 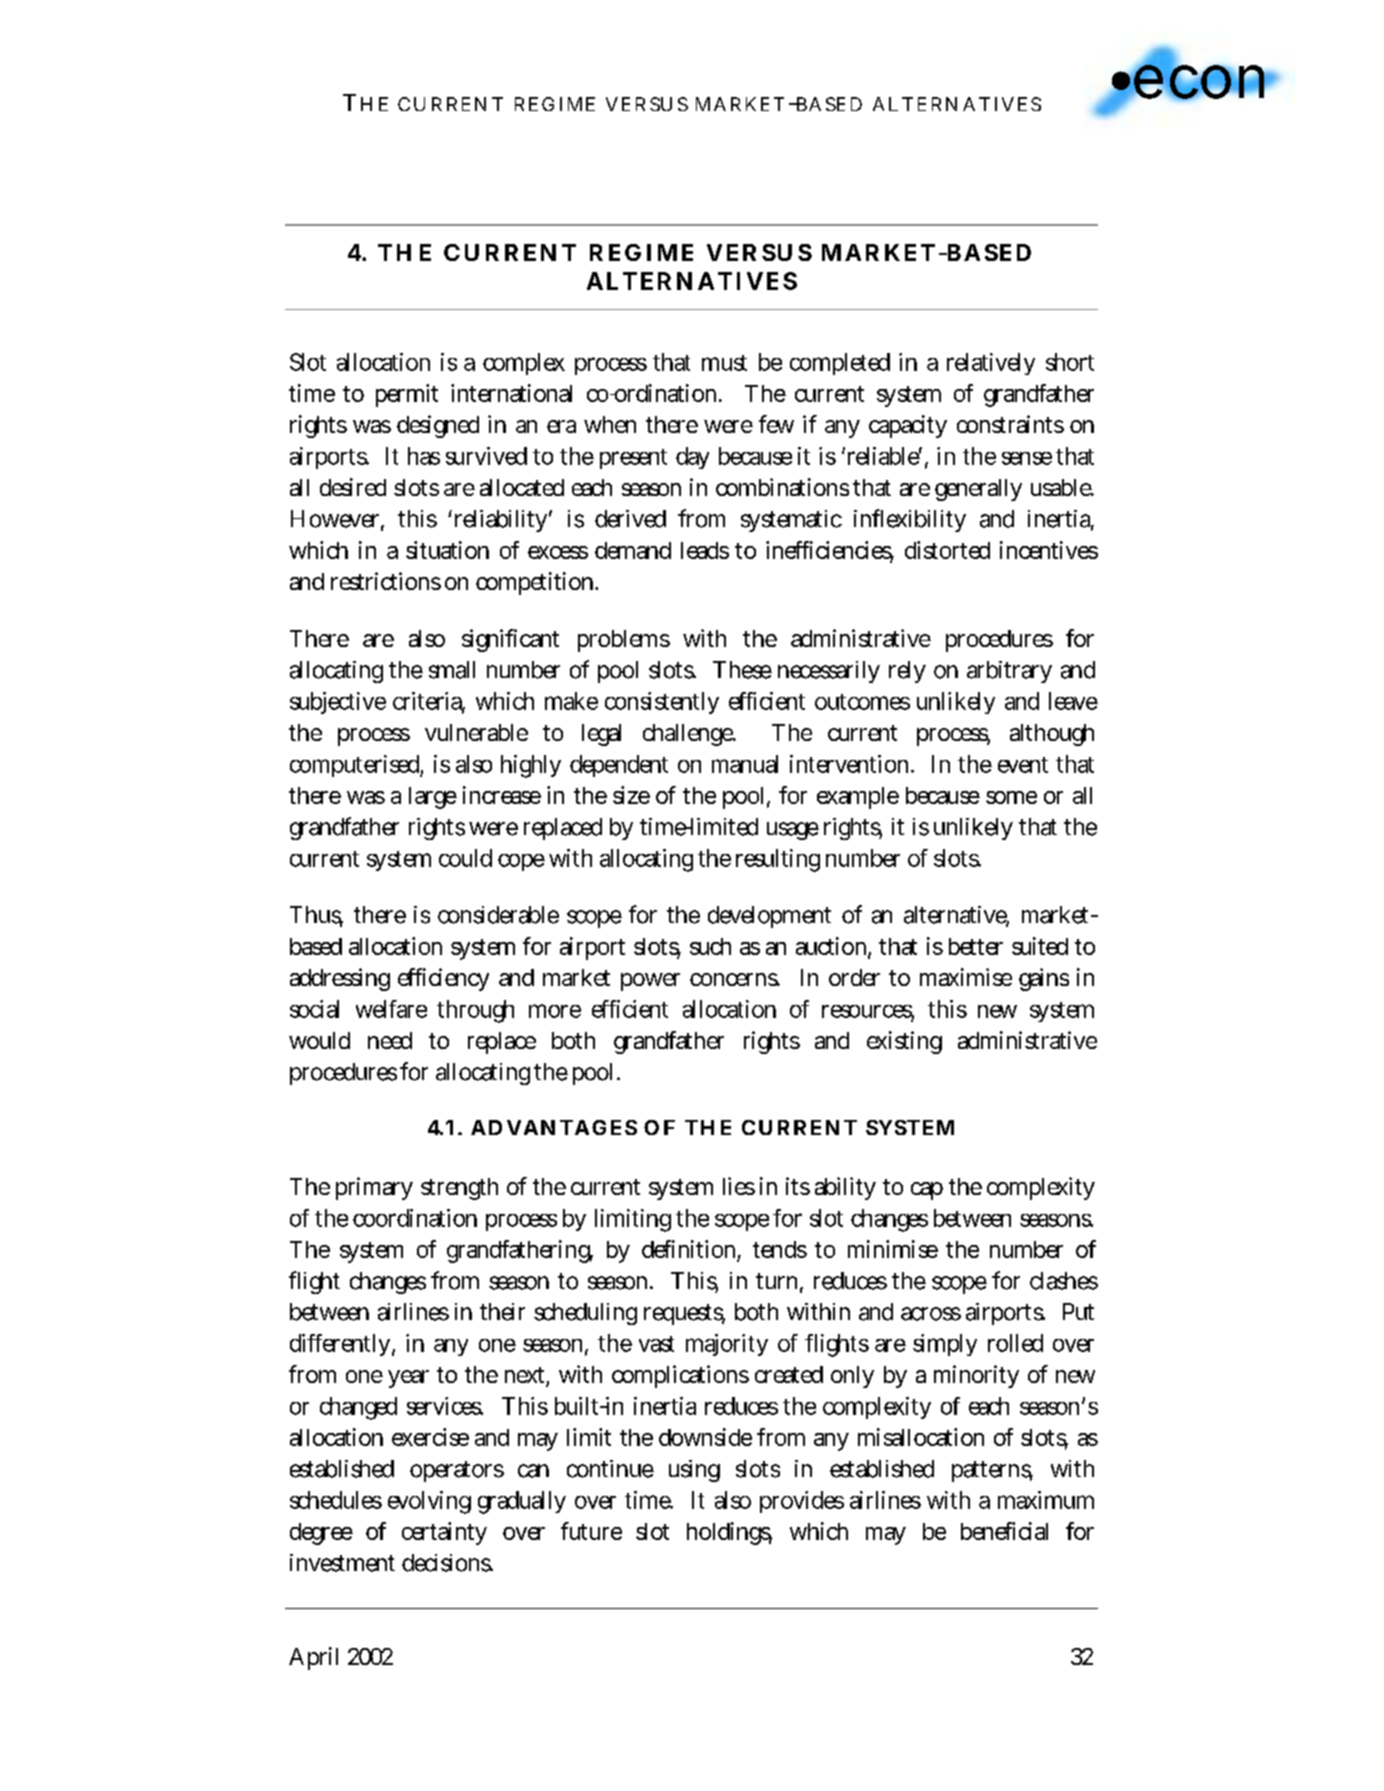 I want to click on consistently, so click(x=662, y=703).
